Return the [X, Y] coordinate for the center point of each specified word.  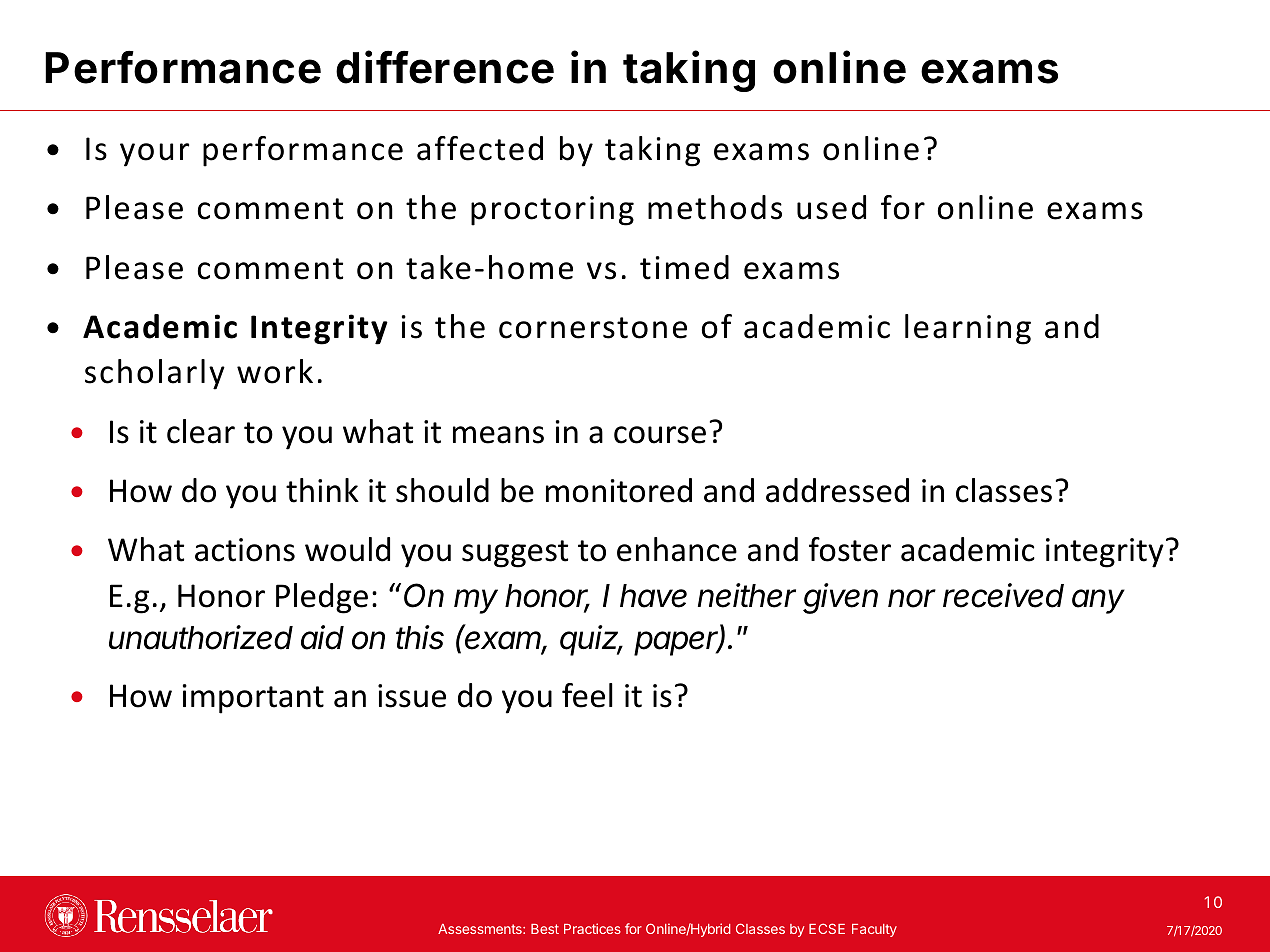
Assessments [481, 929]
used [831, 207]
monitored [619, 490]
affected [480, 148]
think [322, 490]
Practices [592, 928]
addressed [837, 490]
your [154, 155]
